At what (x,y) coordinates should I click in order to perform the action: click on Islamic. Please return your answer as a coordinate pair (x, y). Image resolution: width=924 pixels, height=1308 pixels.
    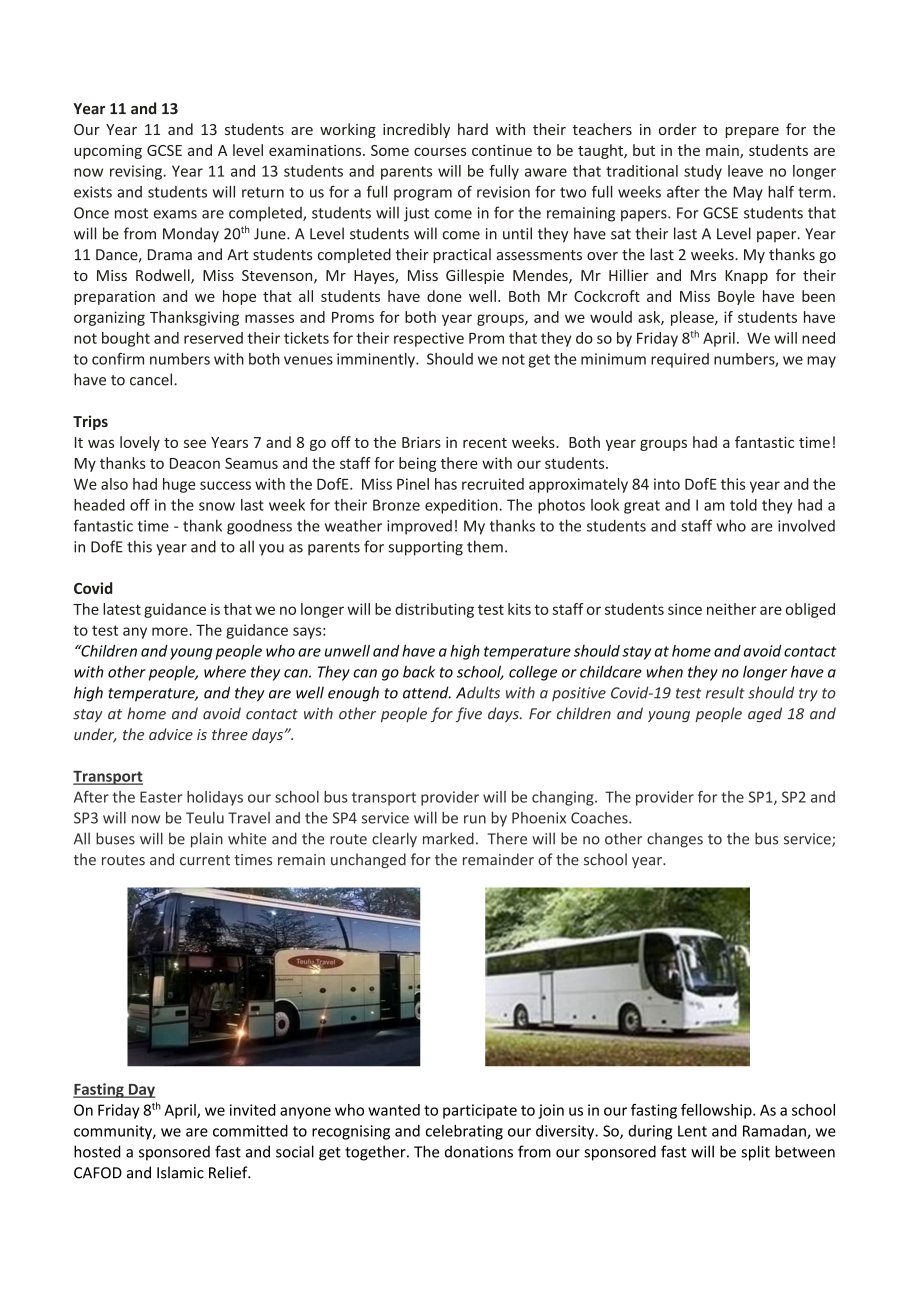
    Looking at the image, I should click on (180, 1172).
